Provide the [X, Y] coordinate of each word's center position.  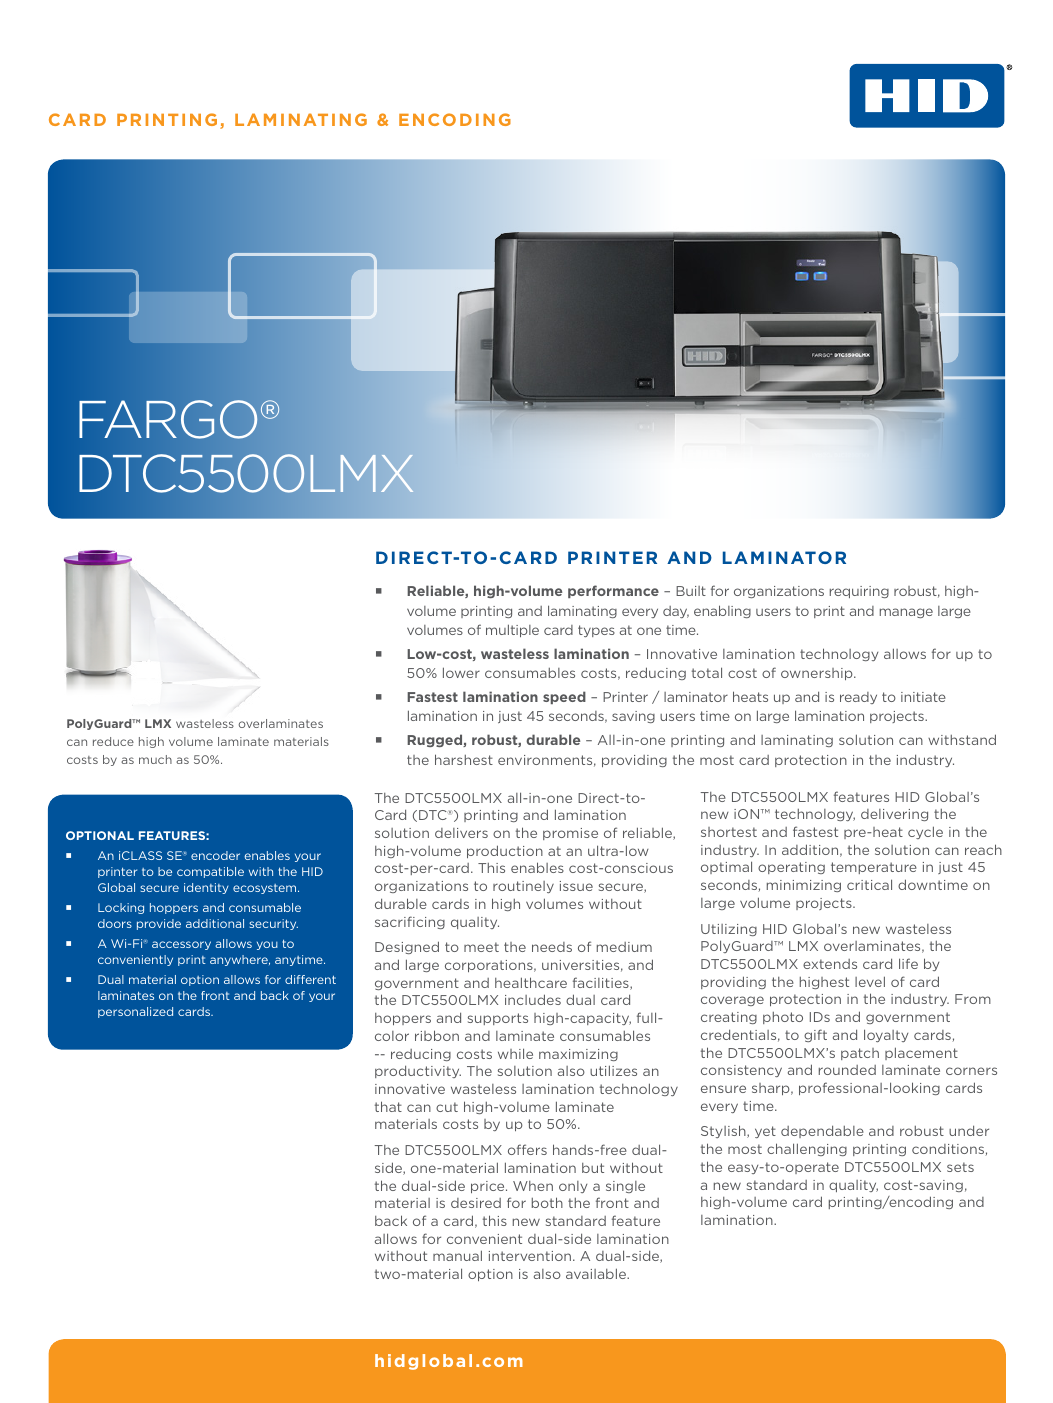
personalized [135, 1012]
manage [906, 613]
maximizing [578, 1055]
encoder [215, 855]
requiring [859, 592]
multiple [512, 630]
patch [860, 1054]
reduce [113, 741]
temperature [874, 868]
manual [457, 1255]
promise [570, 834]
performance [613, 591]
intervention [531, 1256]
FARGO [168, 419]
